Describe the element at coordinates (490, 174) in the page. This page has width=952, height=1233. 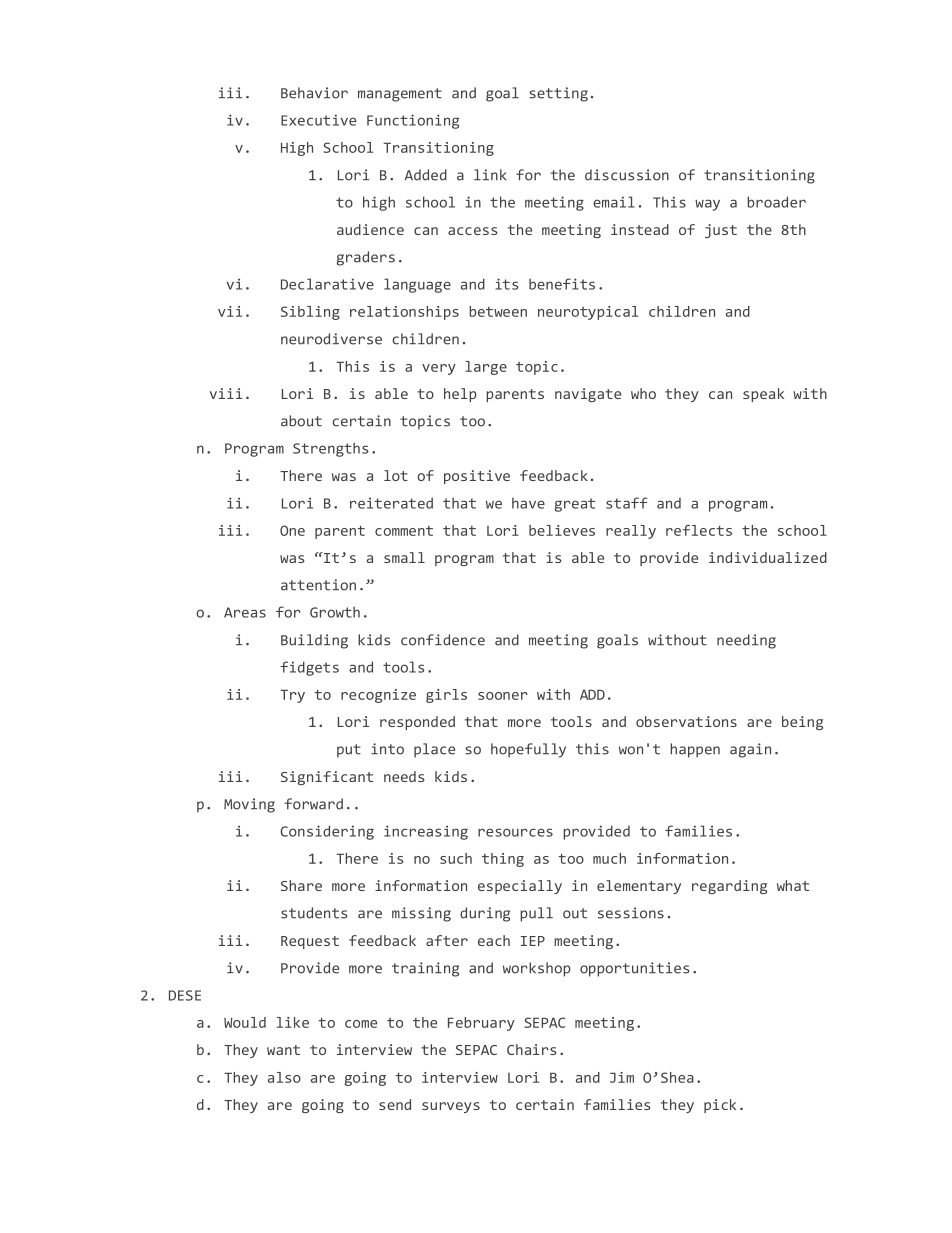
I see `link` at that location.
